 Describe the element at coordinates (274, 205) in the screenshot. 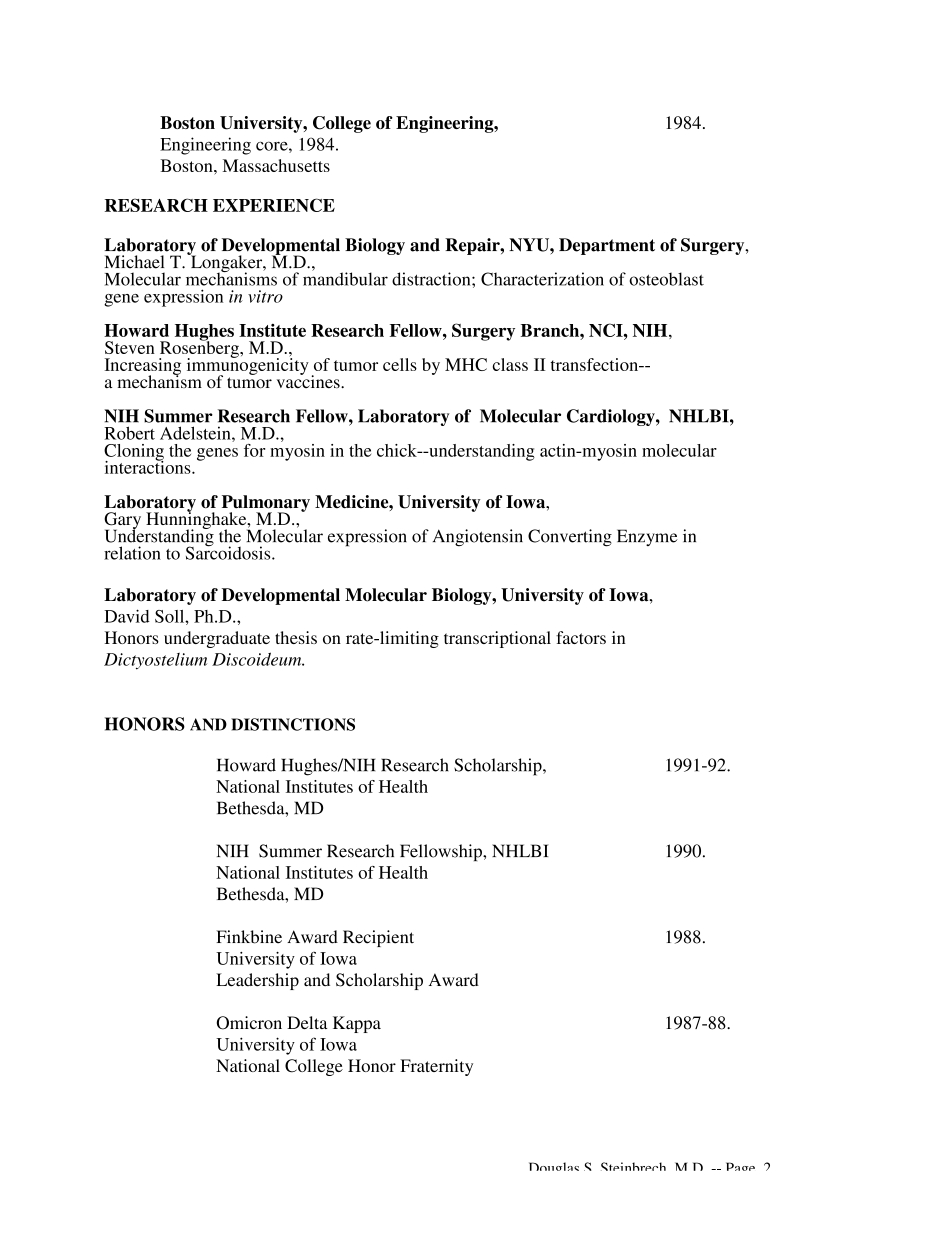

I see `EXPERIENCE` at that location.
